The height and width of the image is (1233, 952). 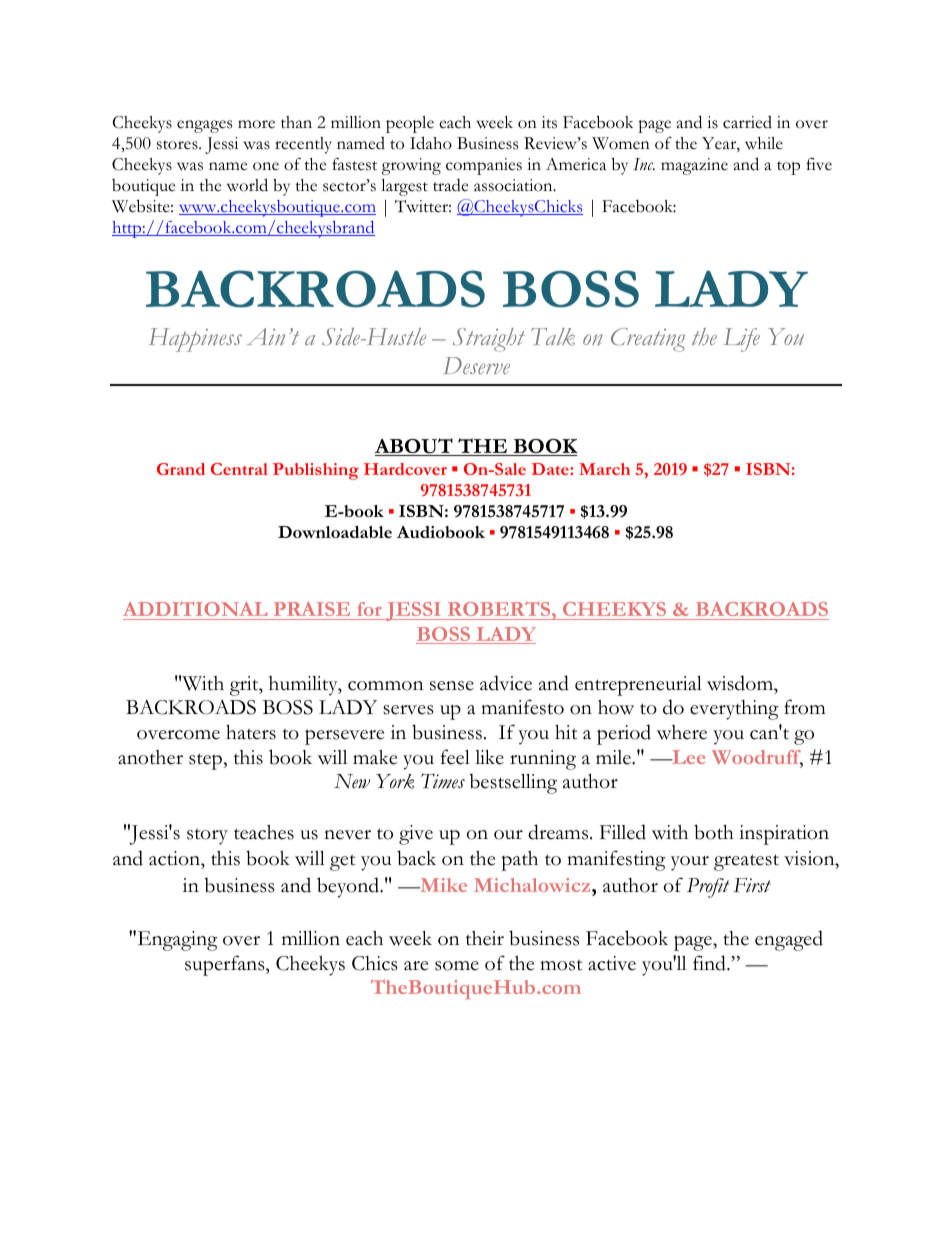 I want to click on their, so click(x=485, y=938).
